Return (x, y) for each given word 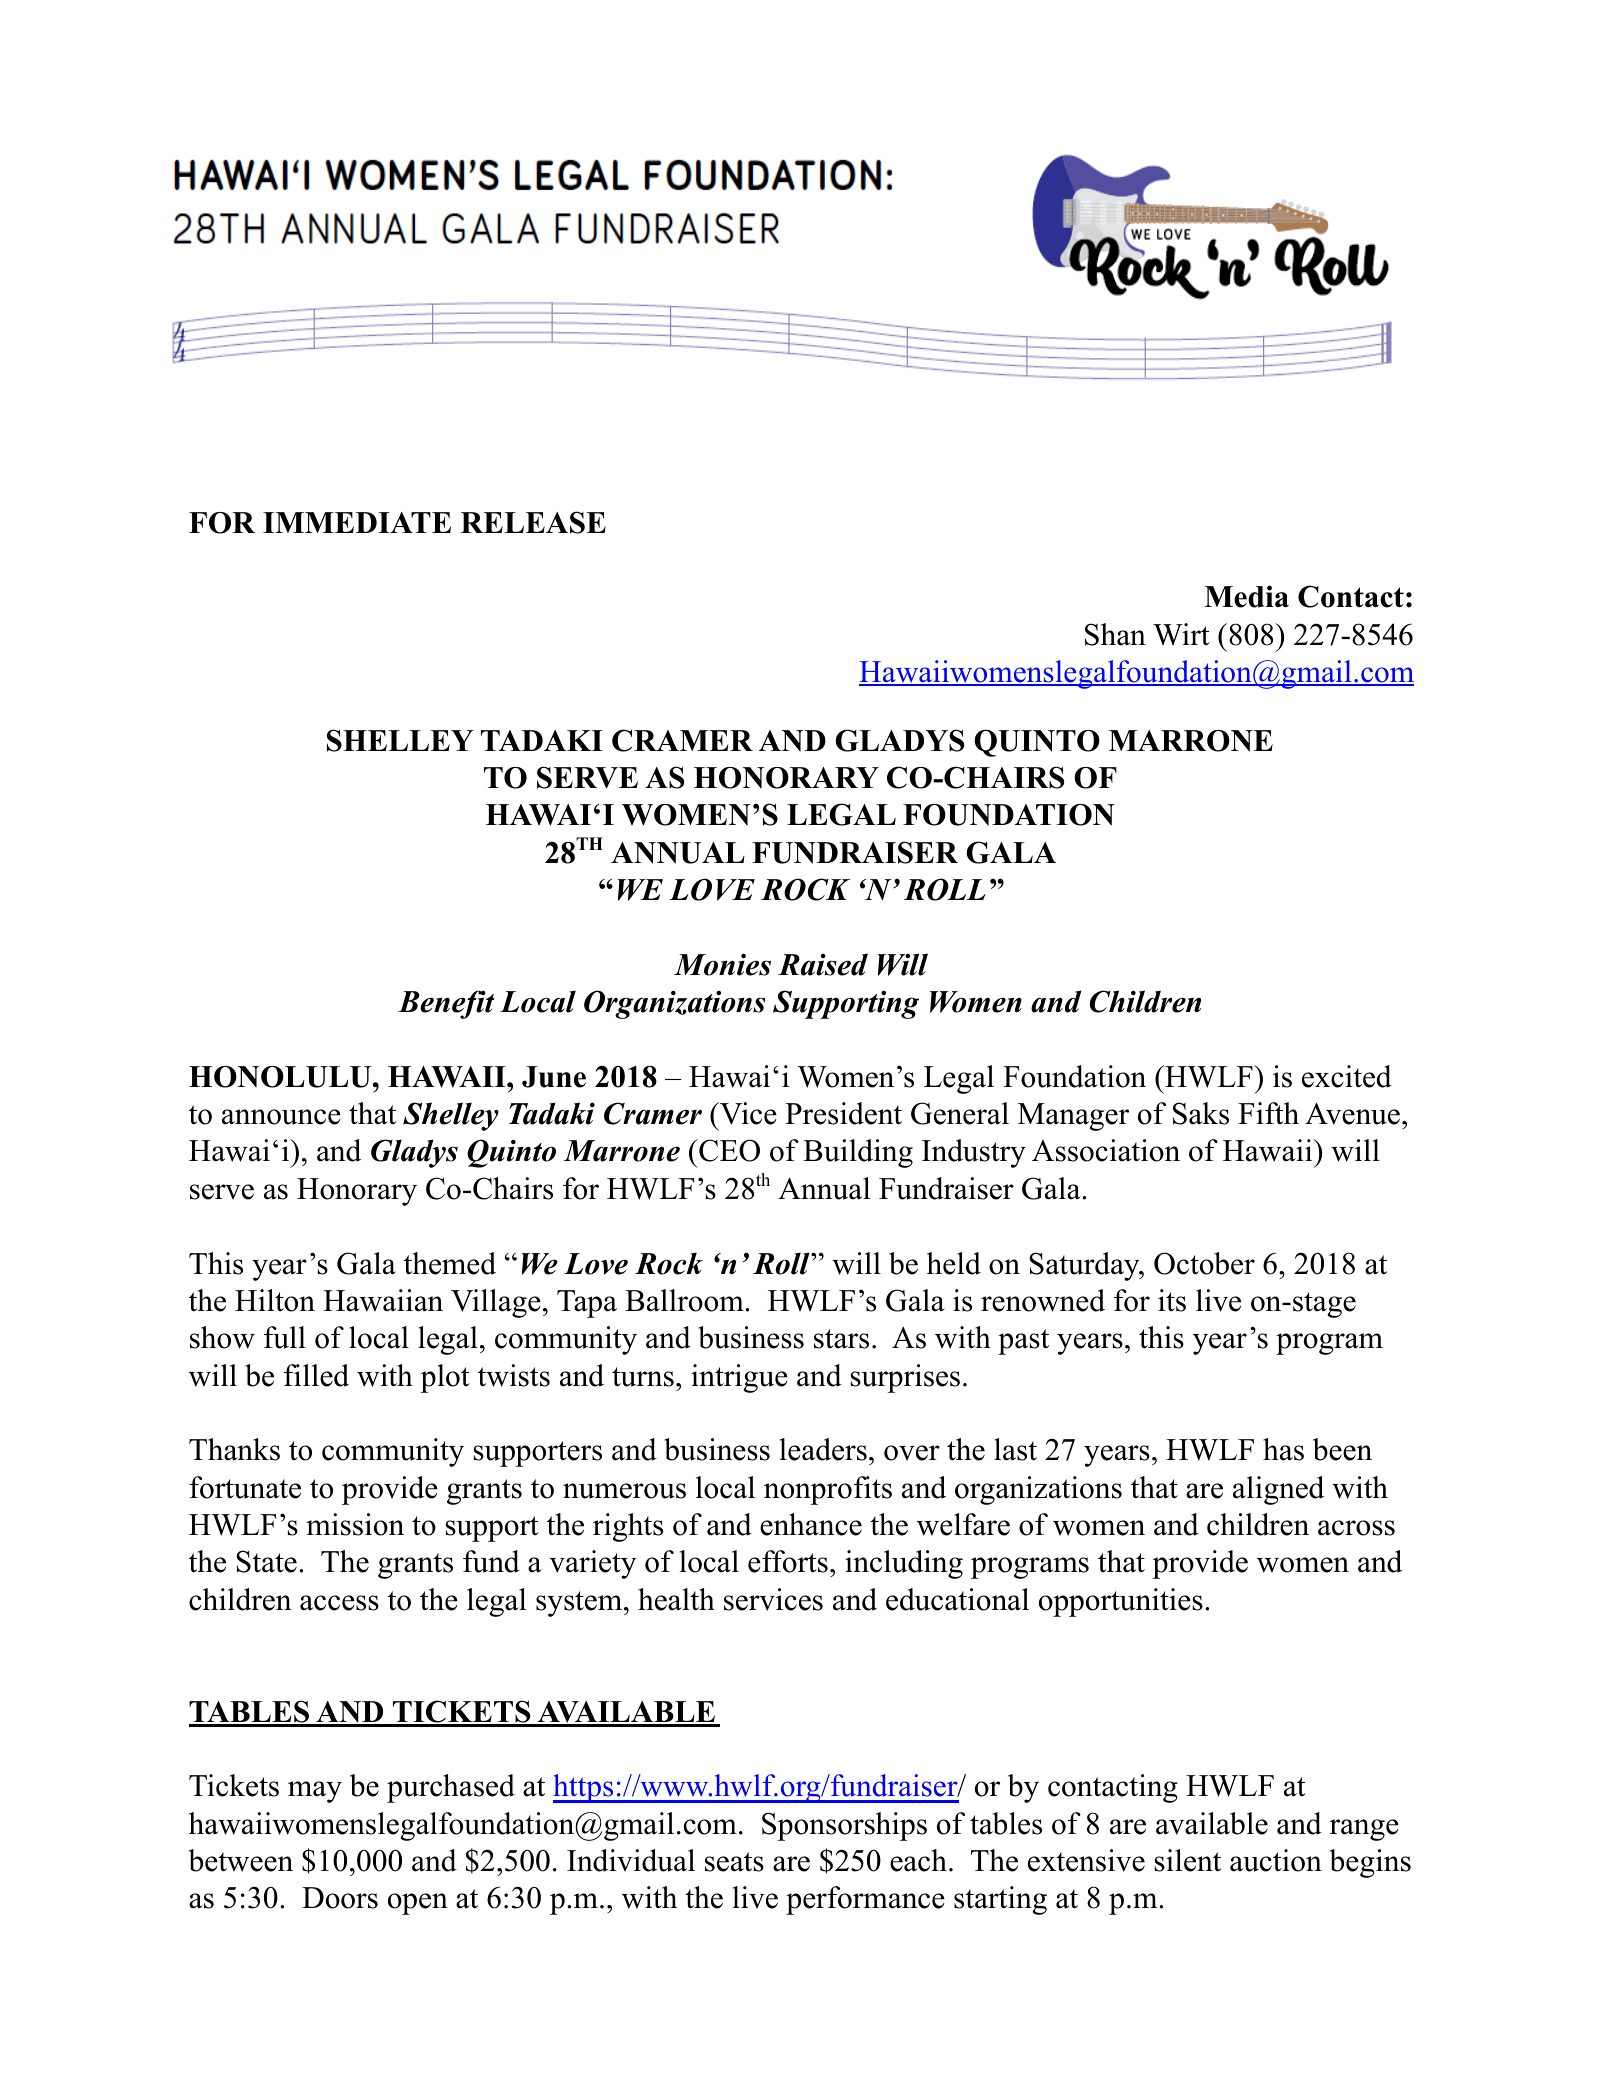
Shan (1115, 634)
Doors (340, 1898)
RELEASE (533, 522)
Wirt (1181, 634)
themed (450, 1263)
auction (1276, 1860)
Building (858, 1153)
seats (734, 1862)
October (1204, 1263)
